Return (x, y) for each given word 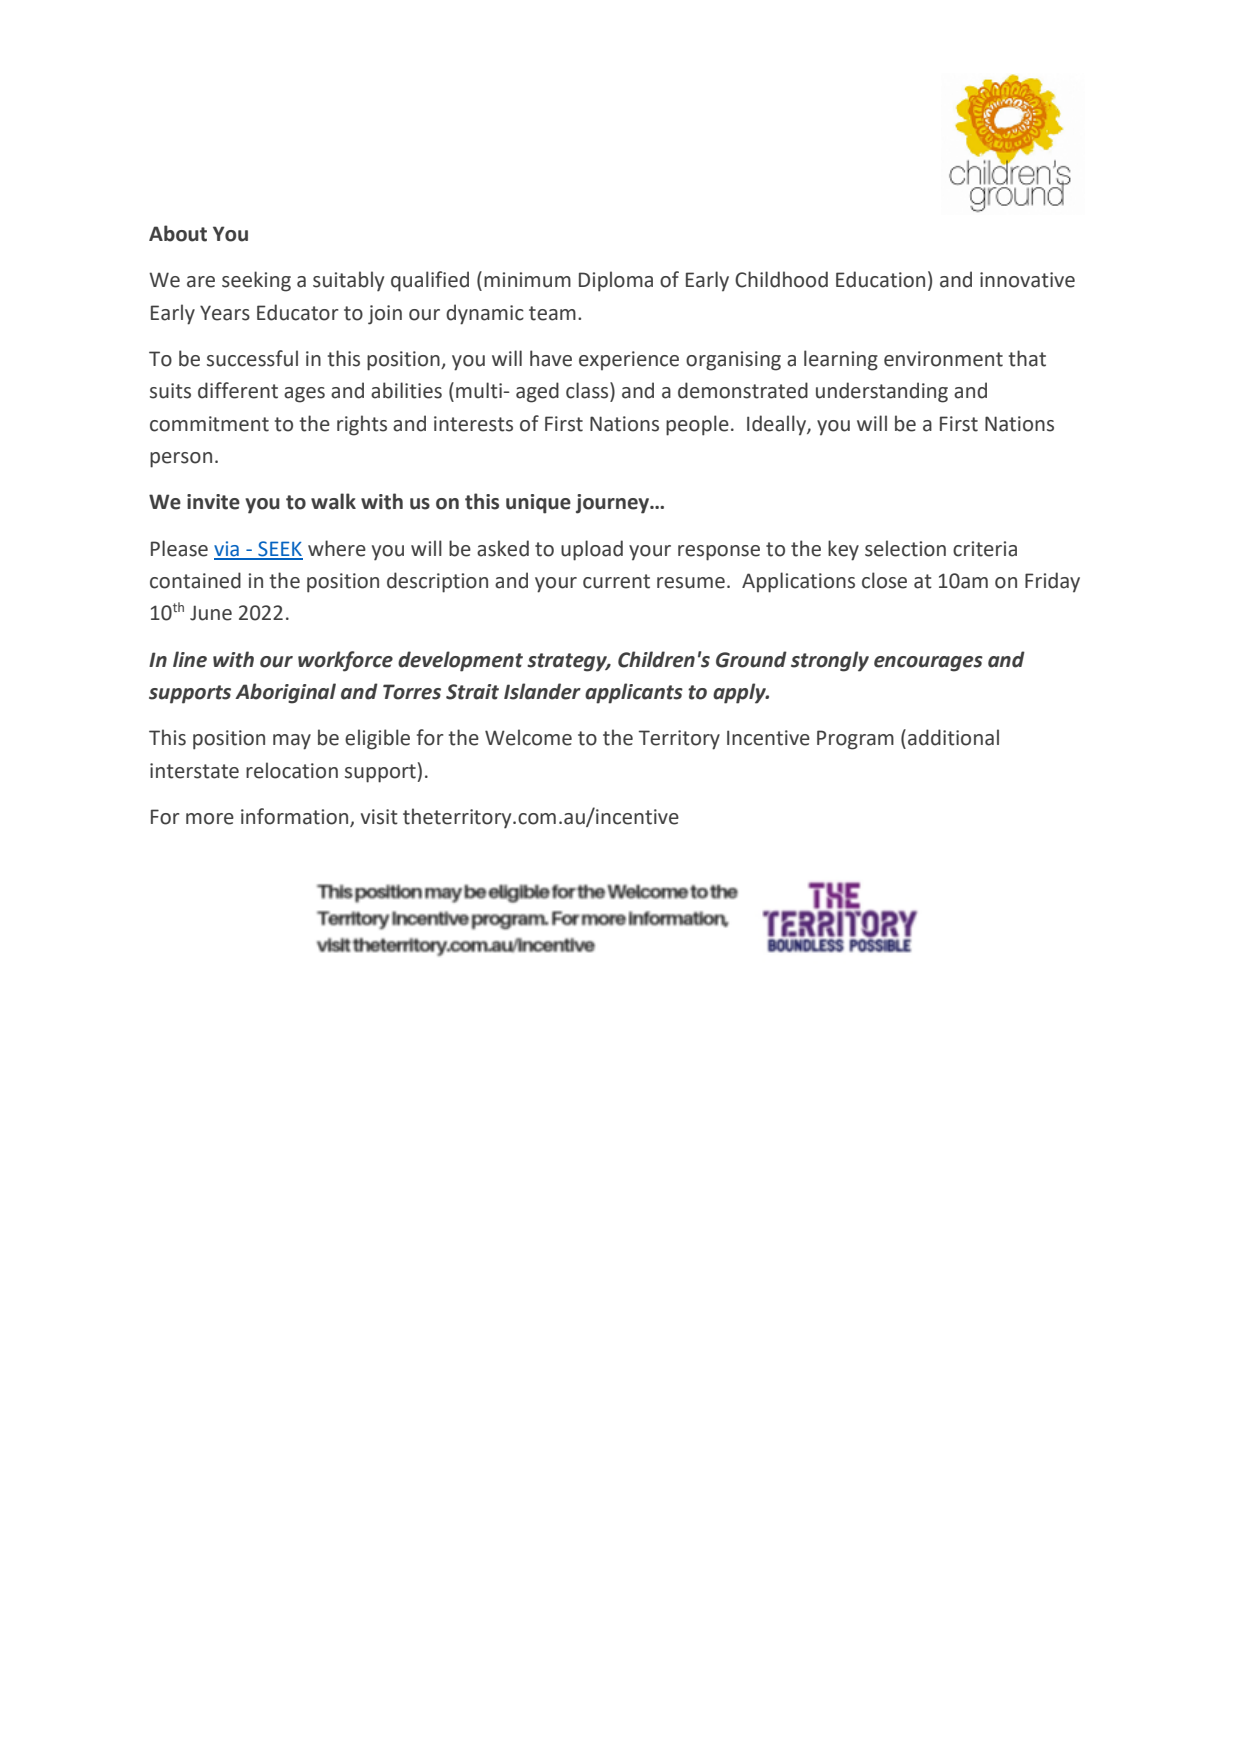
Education (880, 279)
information (296, 817)
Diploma (616, 281)
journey (614, 504)
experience (629, 360)
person (181, 460)
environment (943, 359)
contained (195, 580)
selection (905, 548)
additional (953, 737)
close (884, 580)
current (616, 581)
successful (252, 358)
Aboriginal (285, 693)
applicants (634, 693)
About (178, 233)
